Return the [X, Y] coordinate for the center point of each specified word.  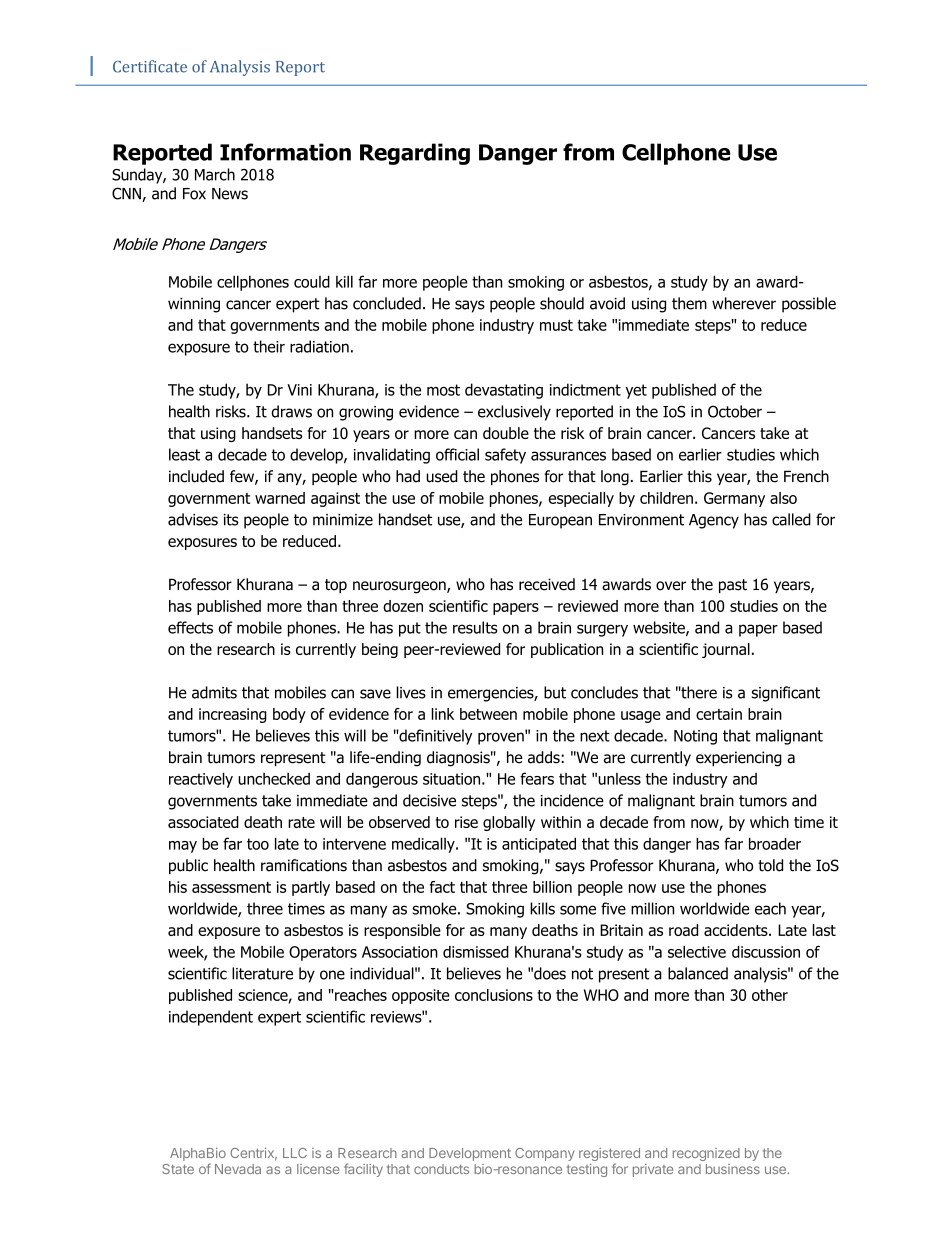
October [735, 411]
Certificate [150, 66]
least [184, 454]
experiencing [739, 759]
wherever [744, 303]
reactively [201, 780]
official [457, 454]
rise [466, 822]
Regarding [415, 154]
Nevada [238, 1169]
